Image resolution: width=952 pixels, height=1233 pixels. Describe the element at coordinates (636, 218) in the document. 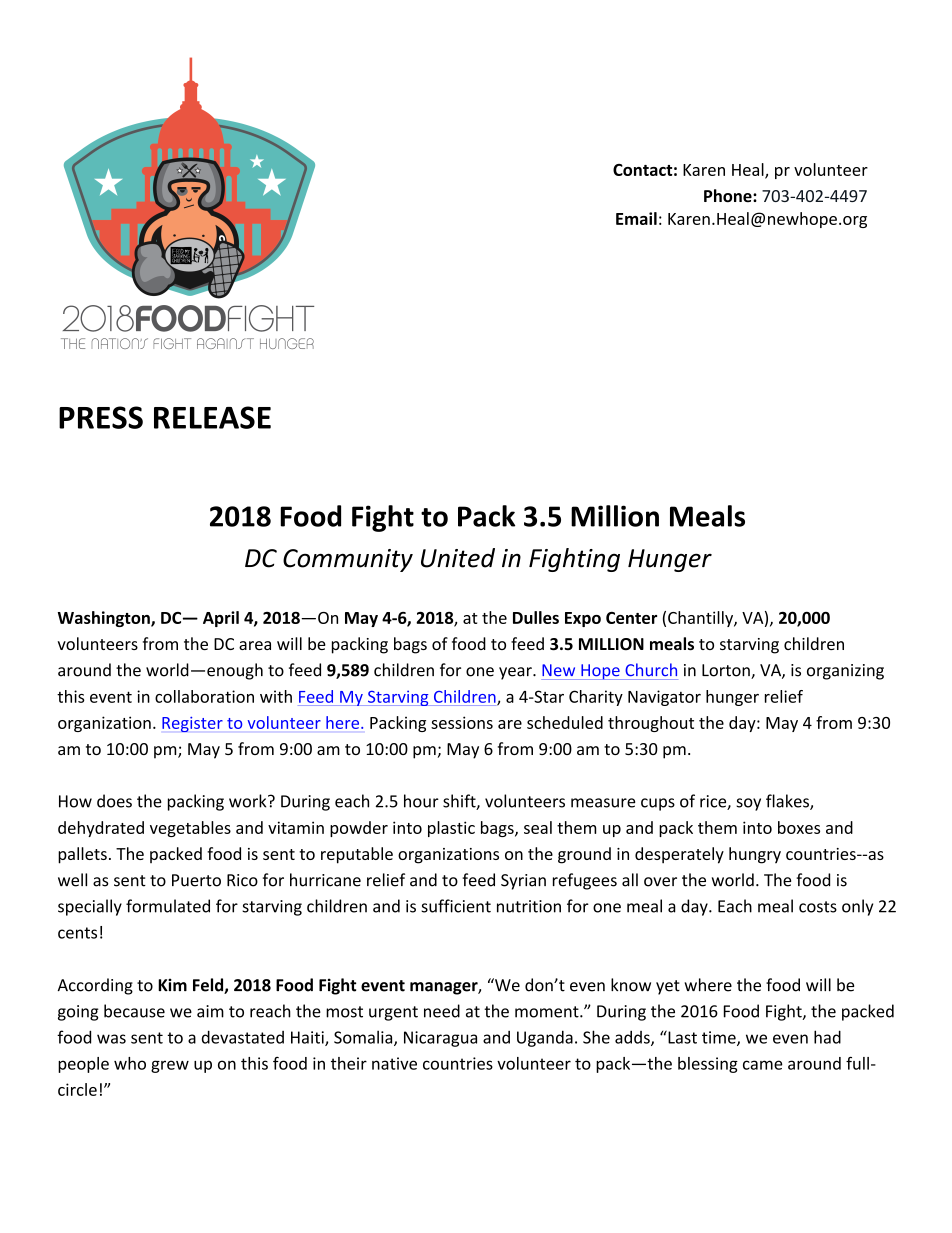

I see `Email` at that location.
